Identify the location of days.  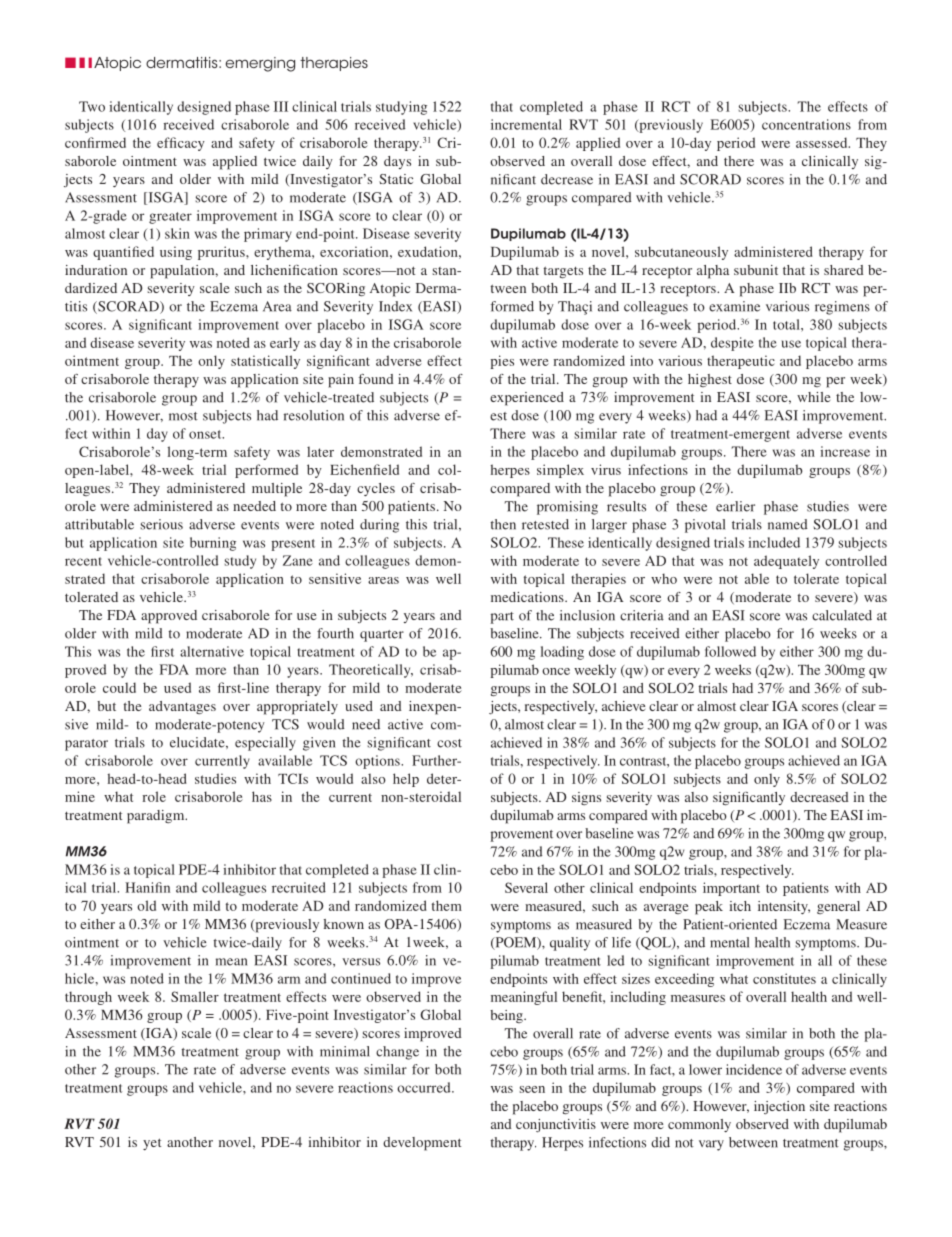
(397, 162).
